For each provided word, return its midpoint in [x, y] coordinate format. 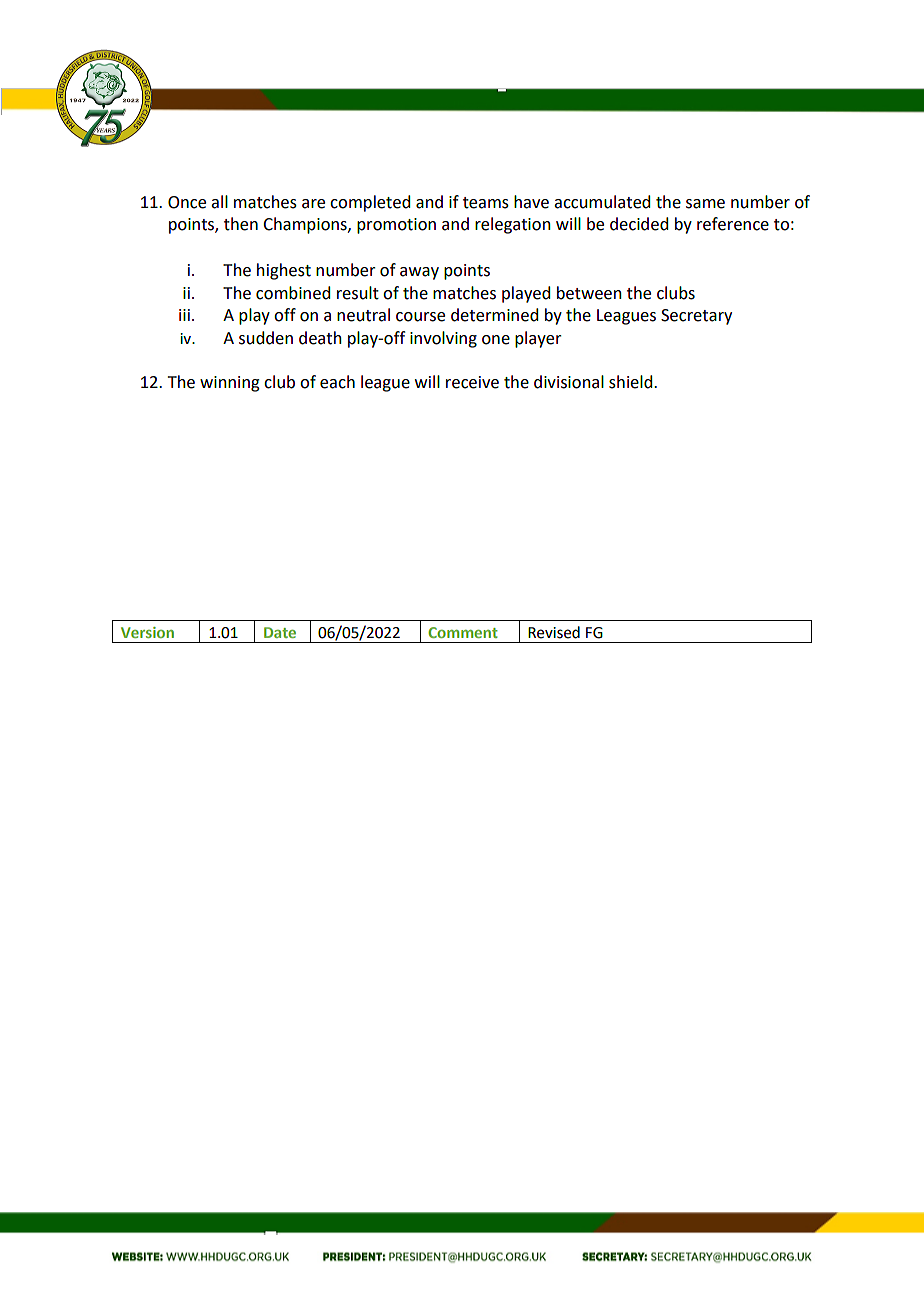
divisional [569, 382]
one [496, 340]
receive [472, 382]
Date [280, 632]
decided [639, 224]
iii [184, 315]
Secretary [696, 317]
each [337, 382]
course [420, 317]
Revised [554, 632]
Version [147, 632]
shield [632, 382]
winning [230, 384]
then [241, 224]
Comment [463, 632]
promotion [396, 226]
